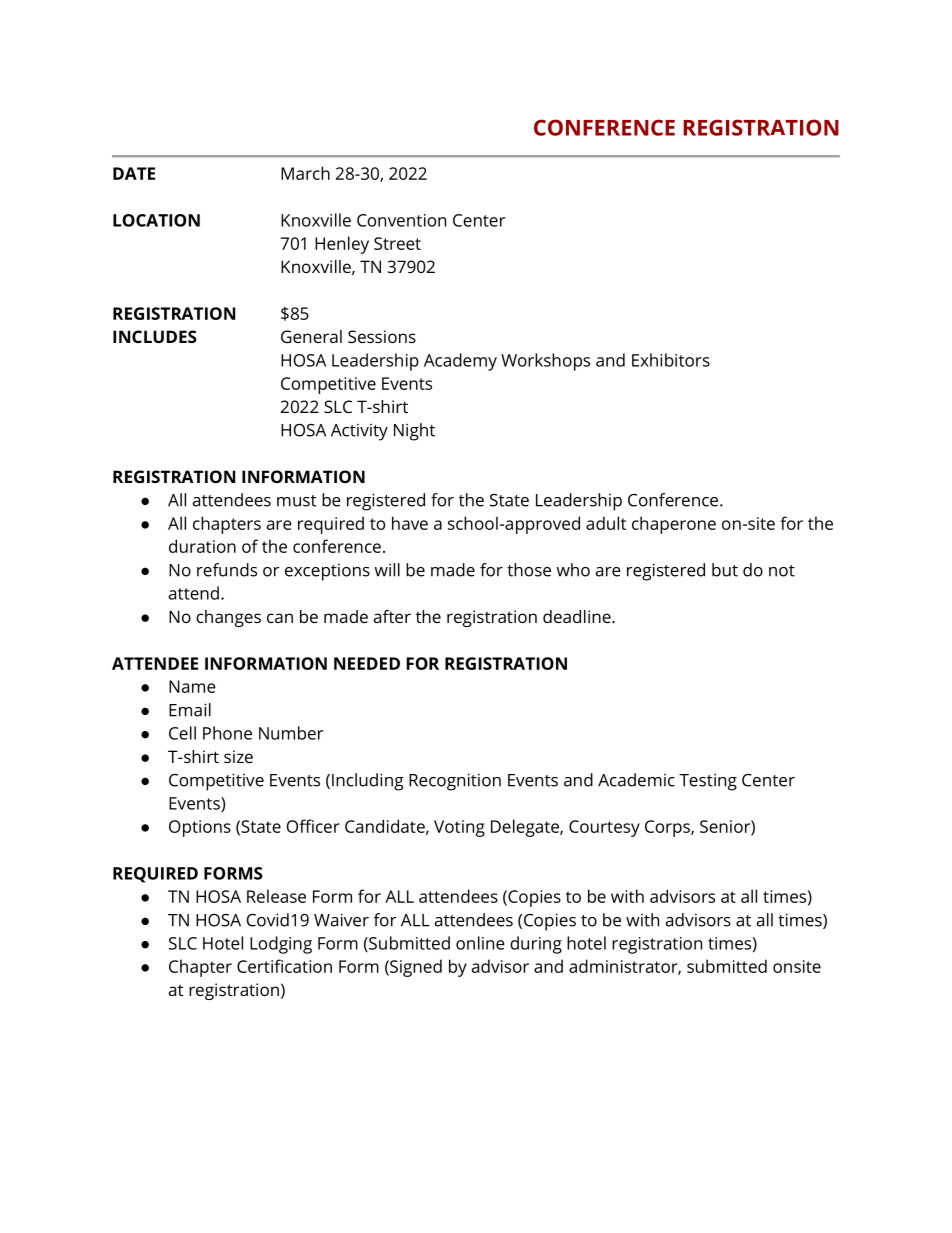 This image has height=1233, width=952. Describe the element at coordinates (671, 360) in the image. I see `Exhibitors` at that location.
